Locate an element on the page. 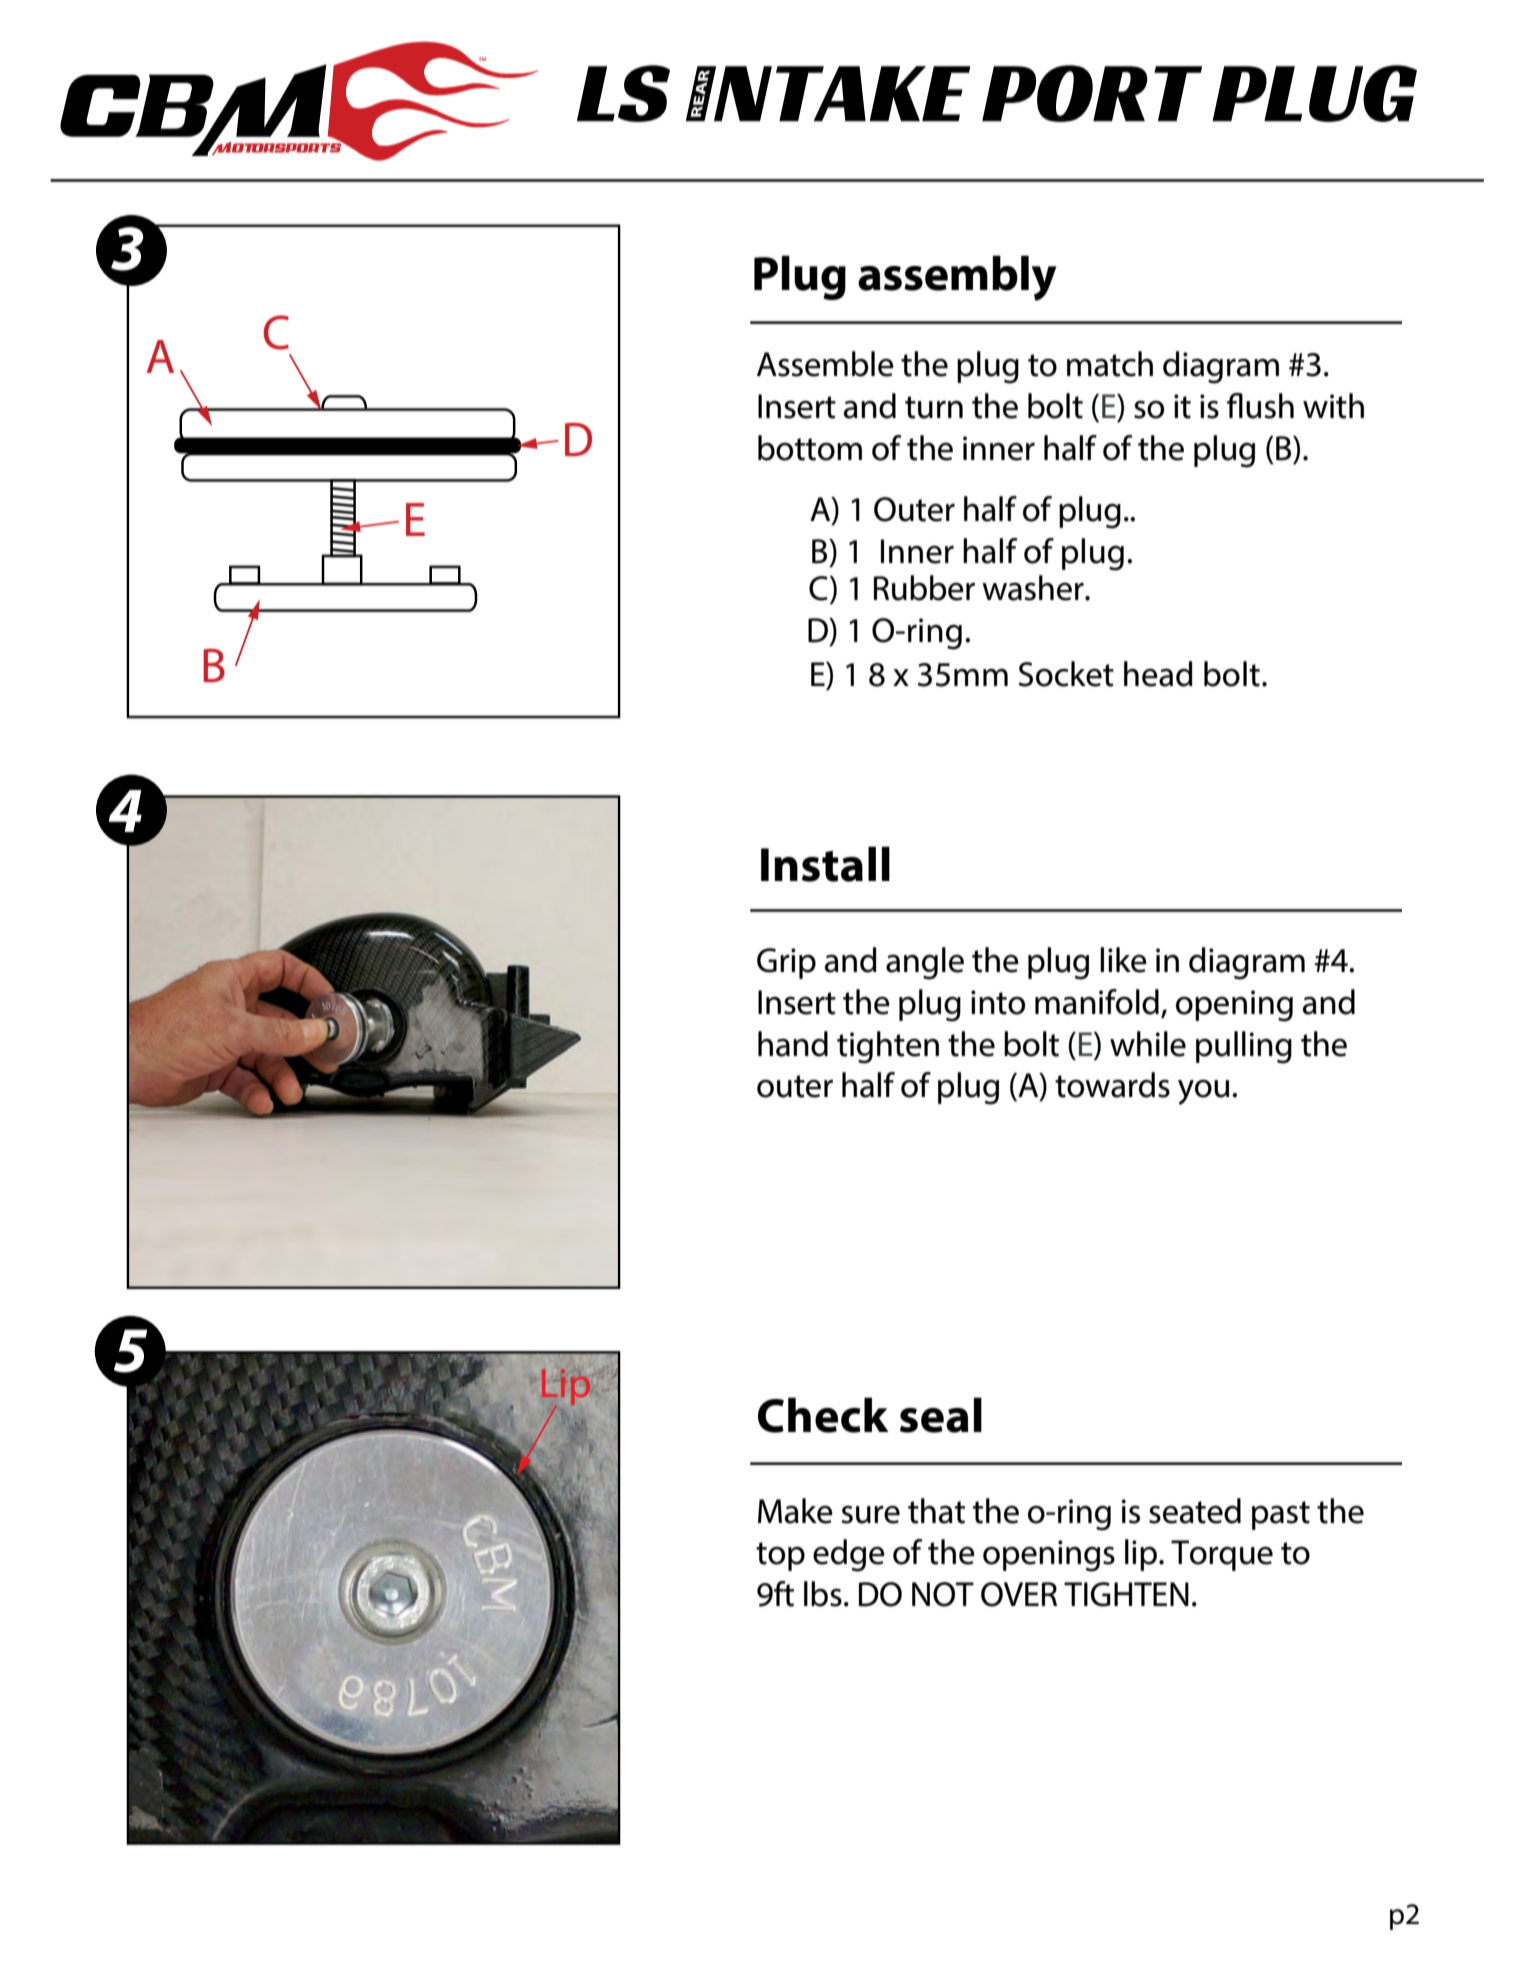 This image has height=1965, width=1518. edge is located at coordinates (849, 1555).
